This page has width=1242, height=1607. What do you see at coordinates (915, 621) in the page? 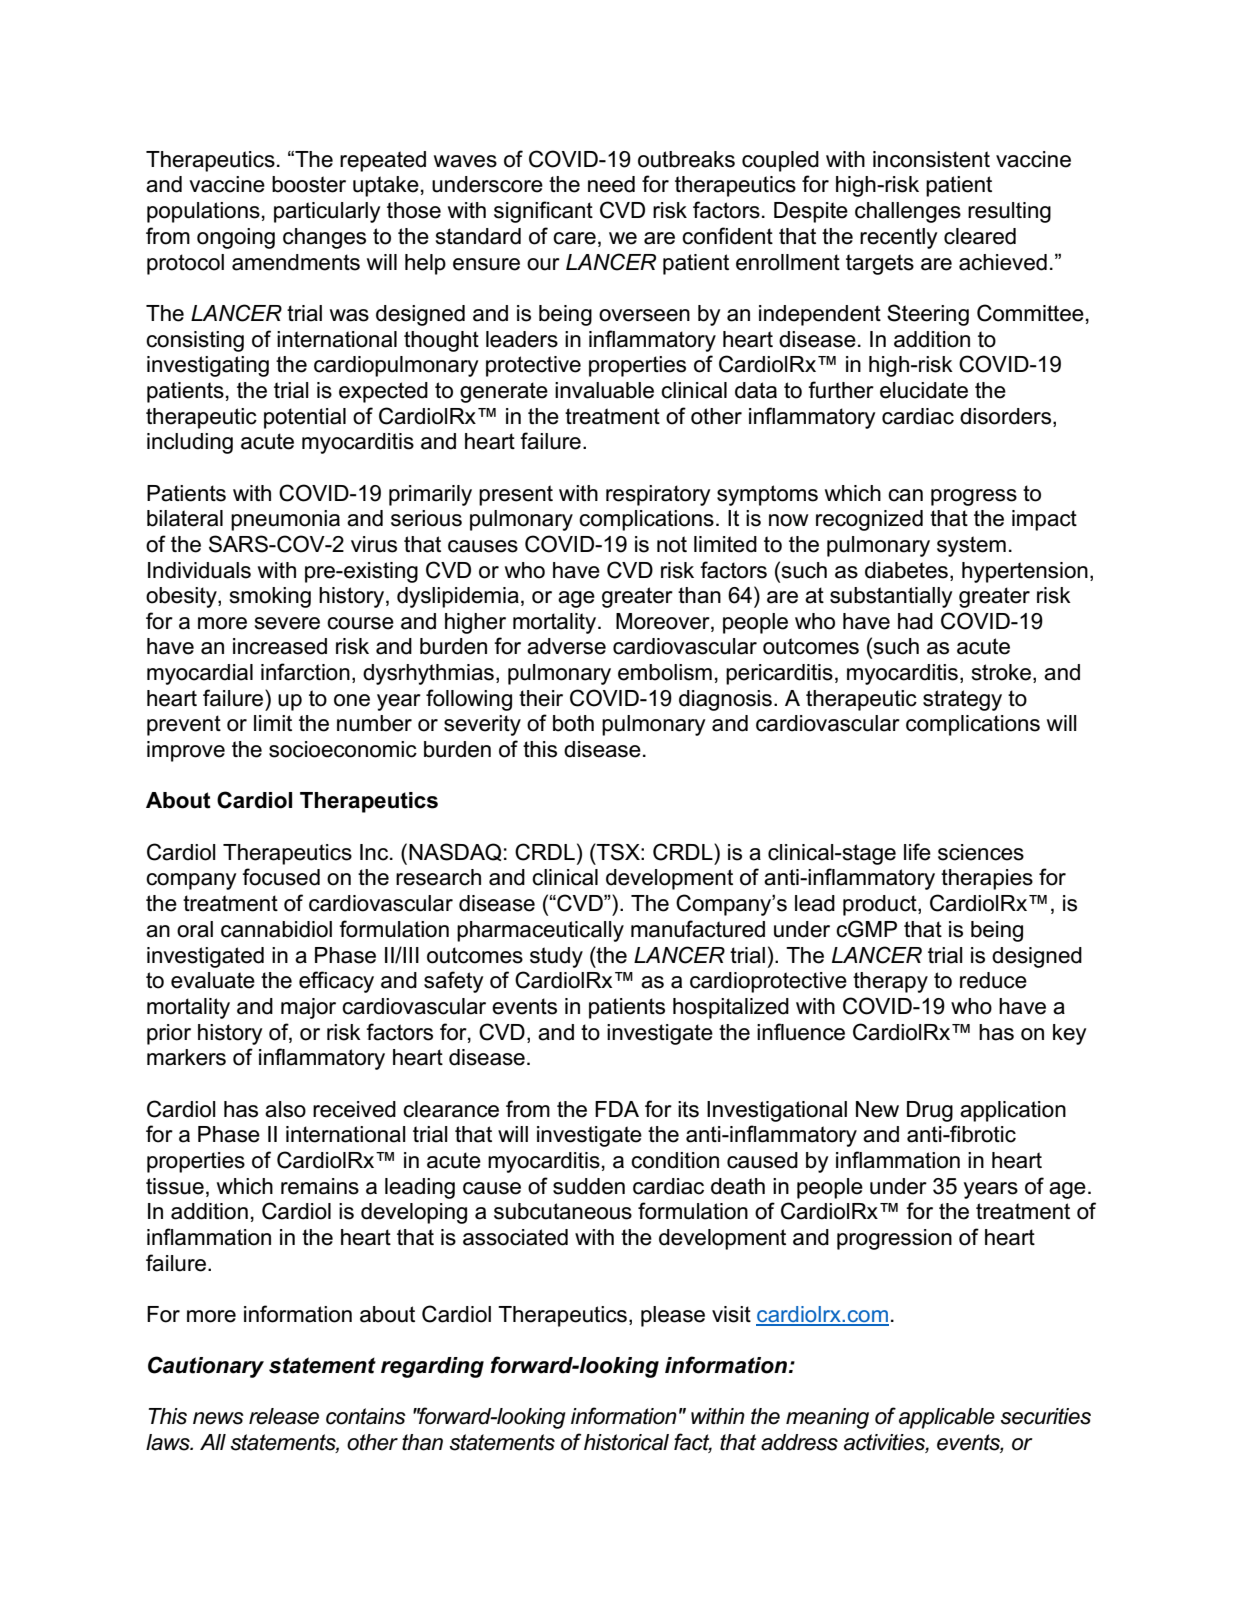
I see `had` at bounding box center [915, 621].
